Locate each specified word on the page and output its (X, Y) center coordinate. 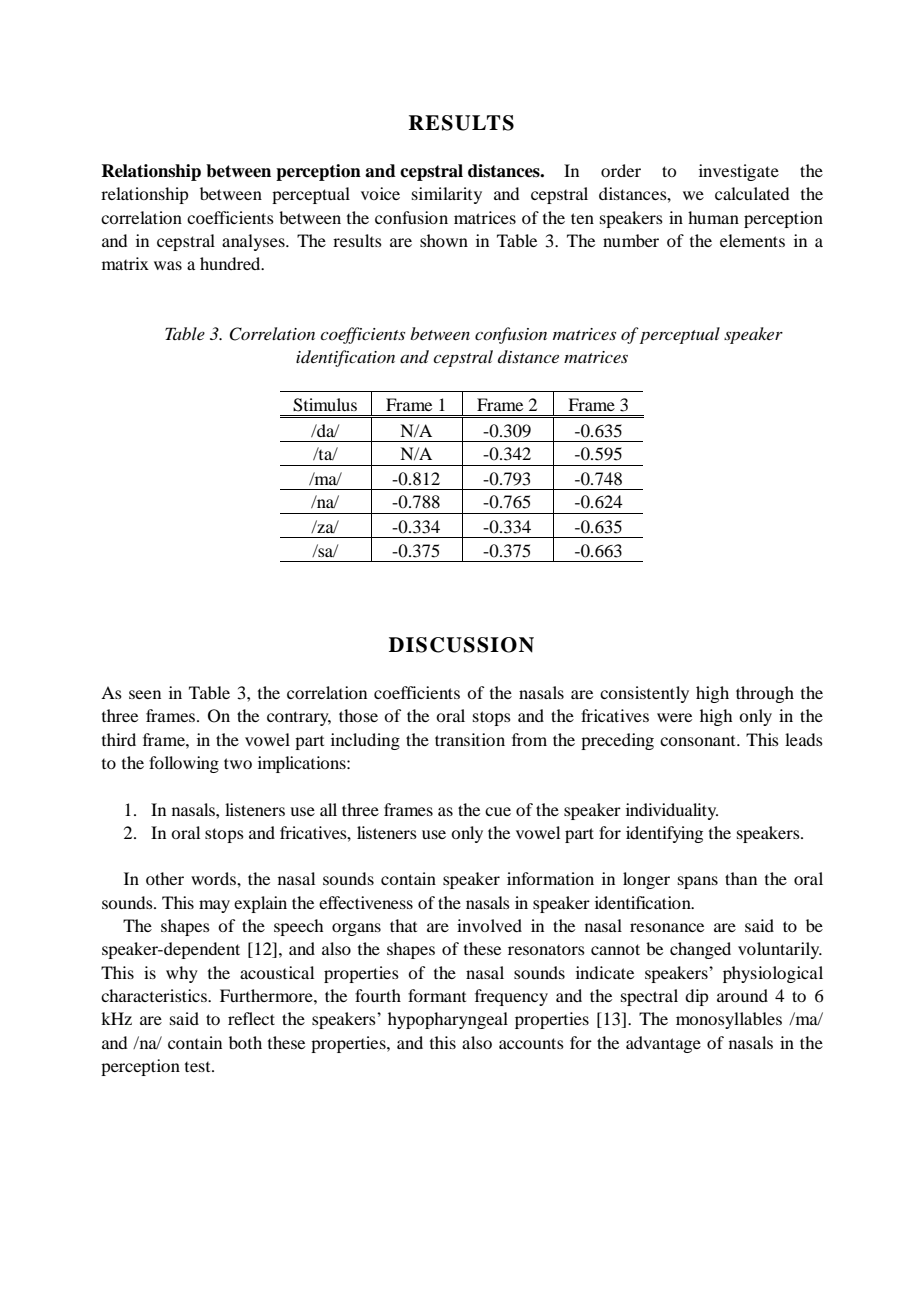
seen (145, 694)
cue (498, 811)
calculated (752, 193)
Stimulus (325, 405)
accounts (531, 1043)
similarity (447, 195)
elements (752, 240)
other (165, 878)
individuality (672, 811)
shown (444, 240)
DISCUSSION (461, 645)
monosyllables (729, 1020)
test (199, 1067)
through (765, 694)
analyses (254, 242)
